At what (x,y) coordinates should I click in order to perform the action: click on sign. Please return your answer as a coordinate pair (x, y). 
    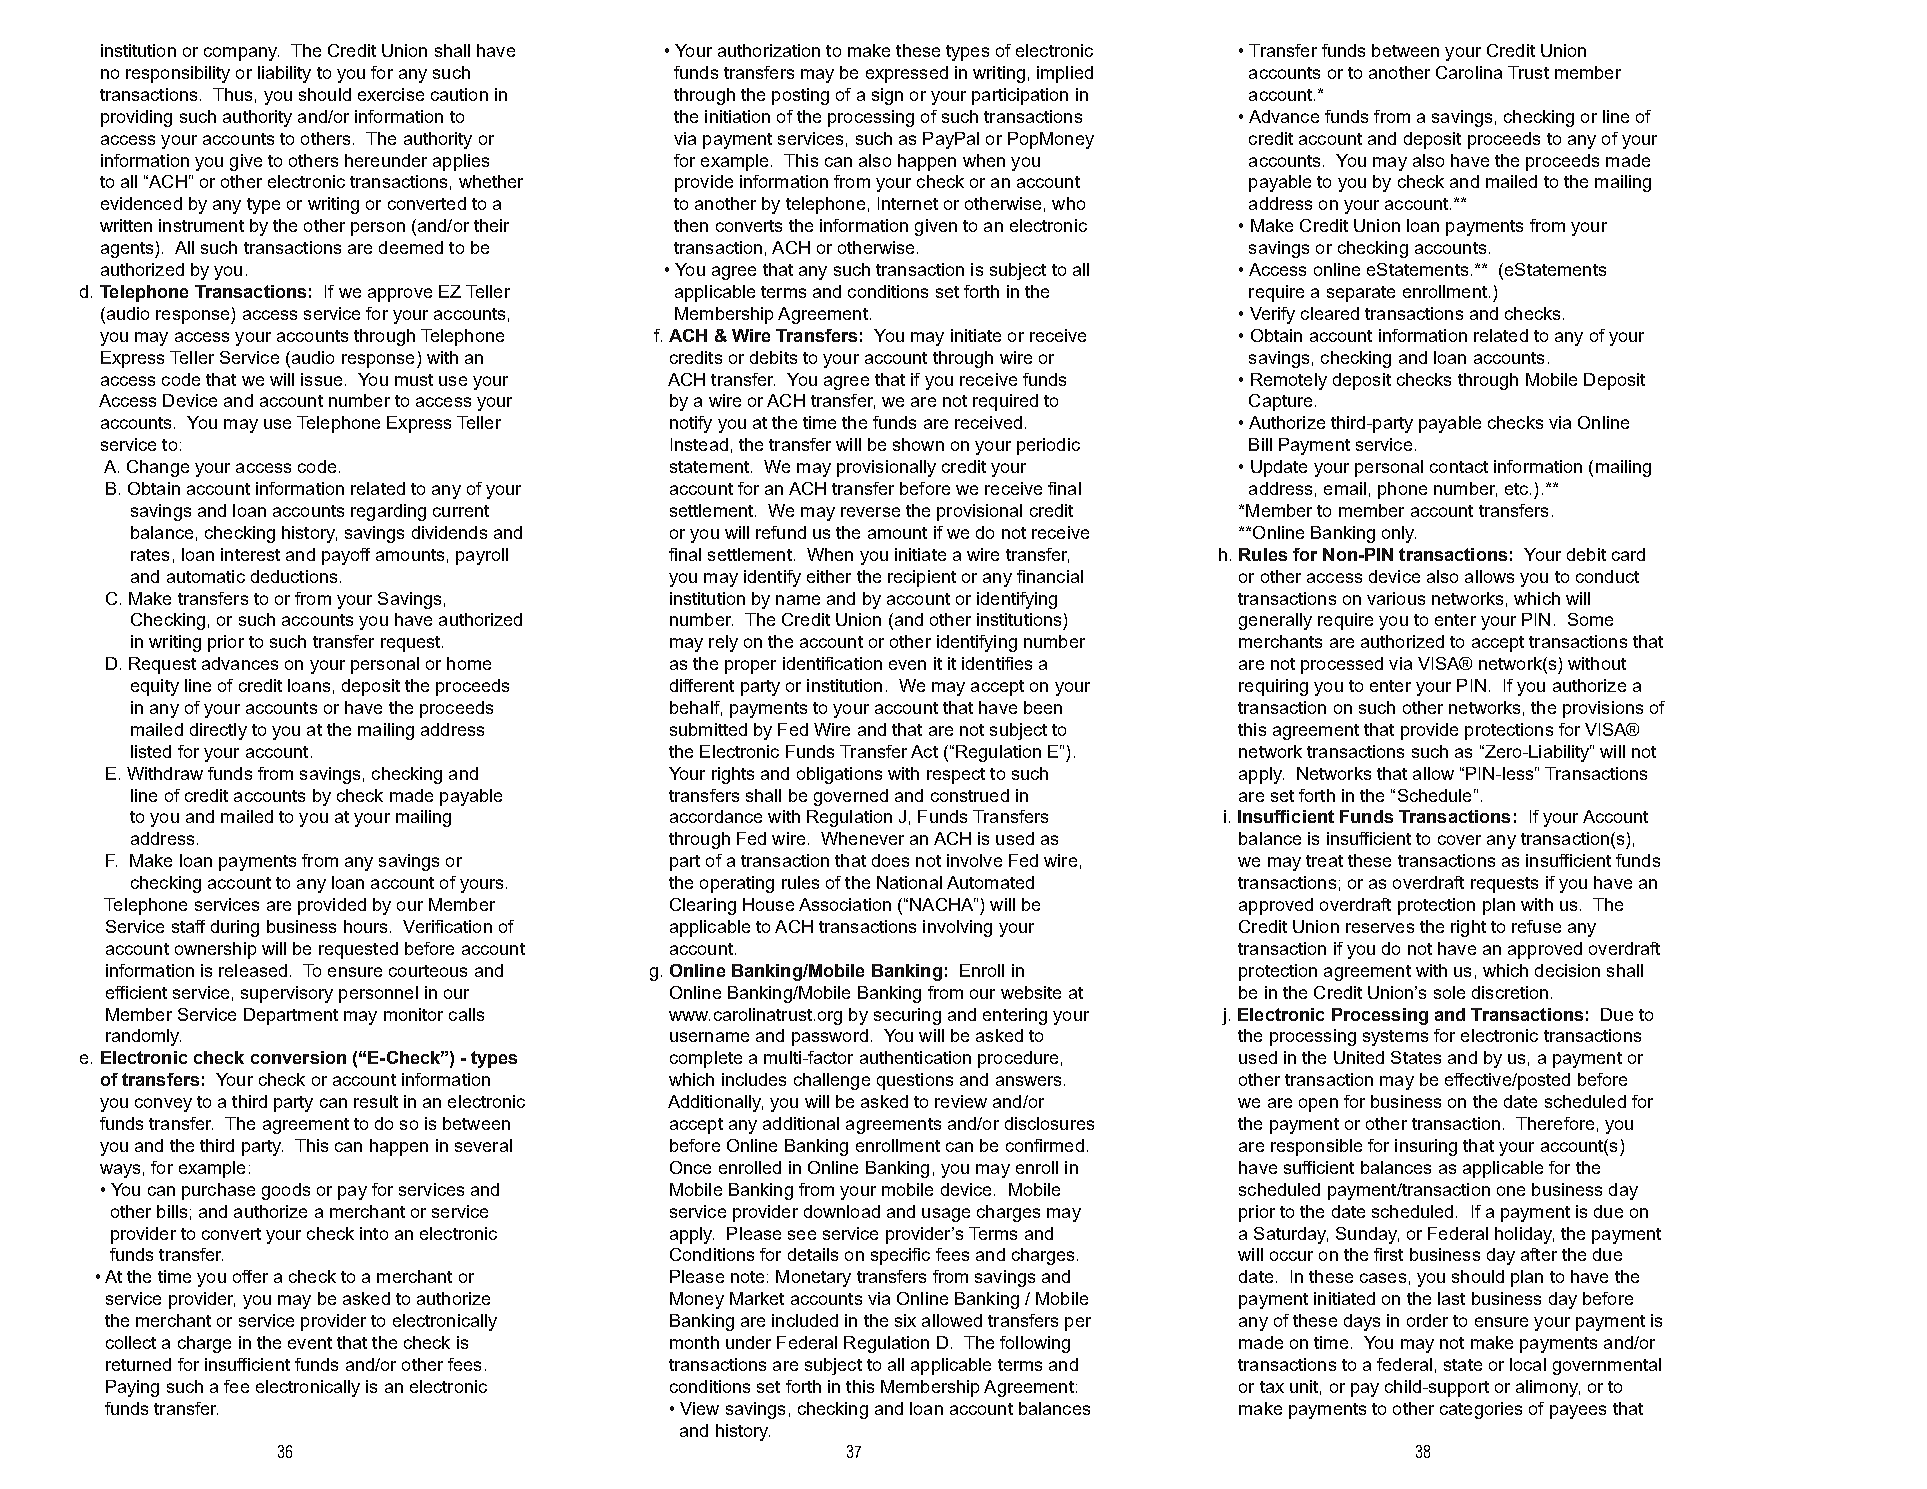
    Looking at the image, I should click on (887, 96).
